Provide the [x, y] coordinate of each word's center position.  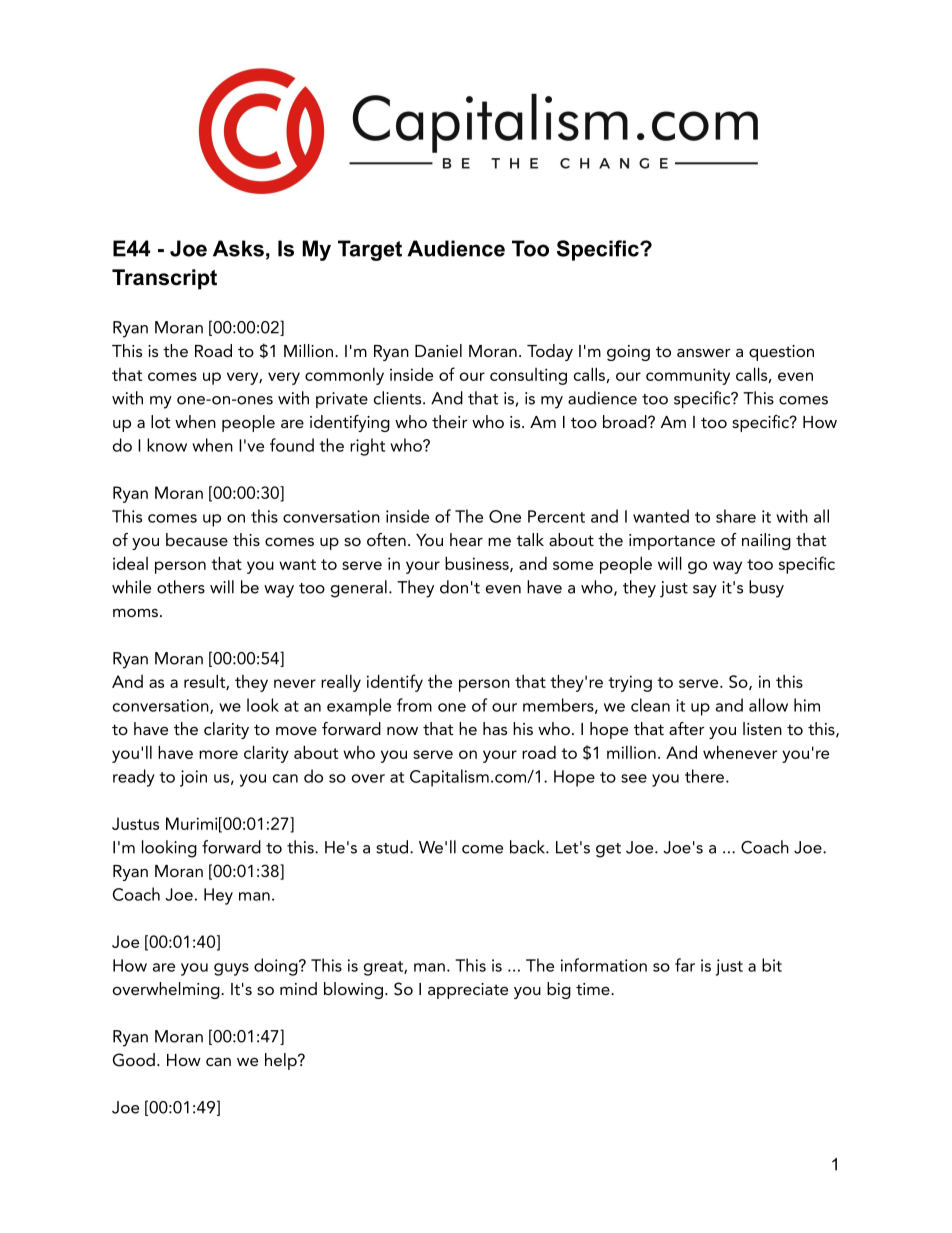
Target [370, 250]
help [282, 1061]
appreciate [468, 991]
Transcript [164, 279]
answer [704, 353]
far [685, 965]
